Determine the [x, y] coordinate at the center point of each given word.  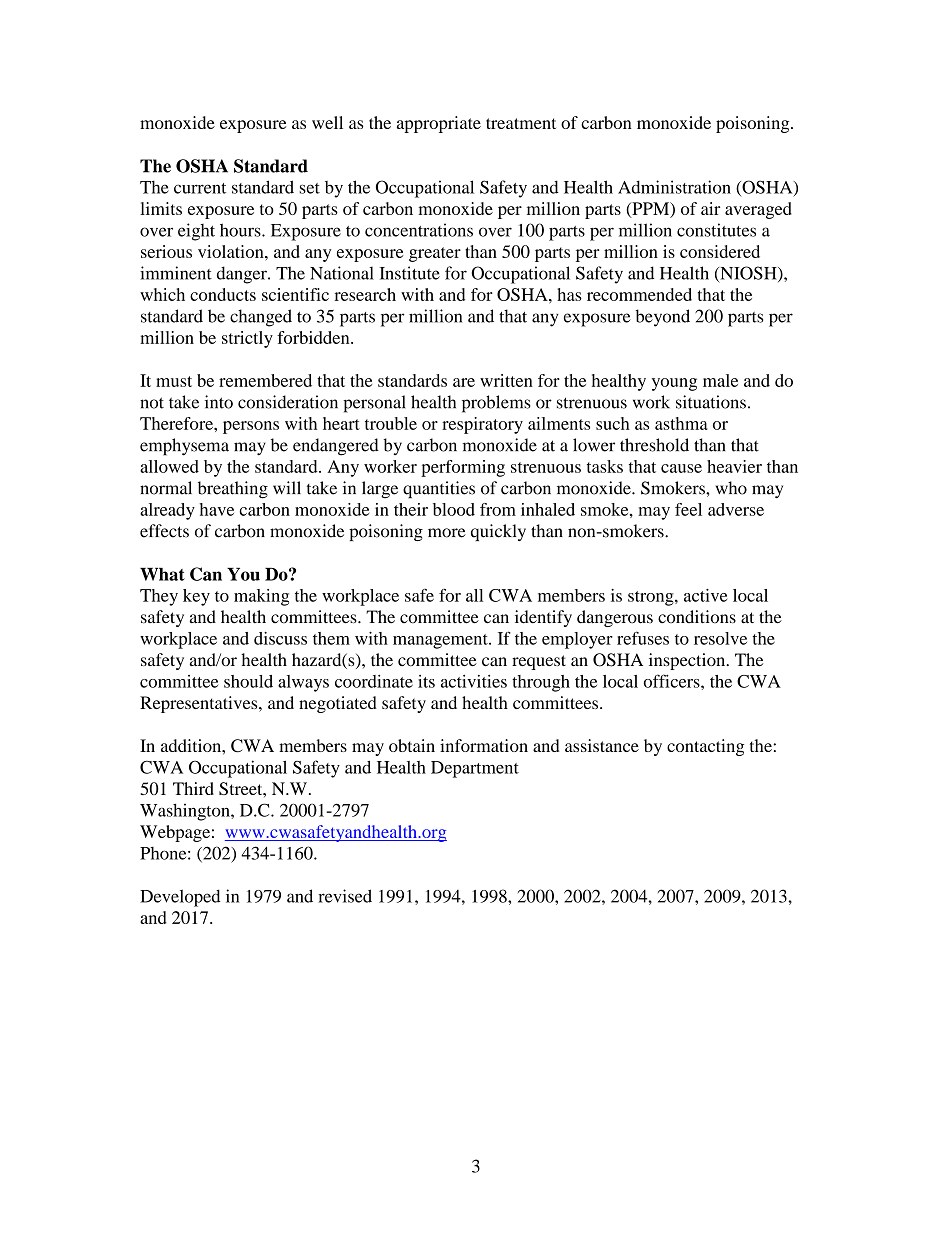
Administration [674, 187]
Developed [180, 898]
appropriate [439, 124]
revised [345, 896]
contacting [705, 747]
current [200, 188]
